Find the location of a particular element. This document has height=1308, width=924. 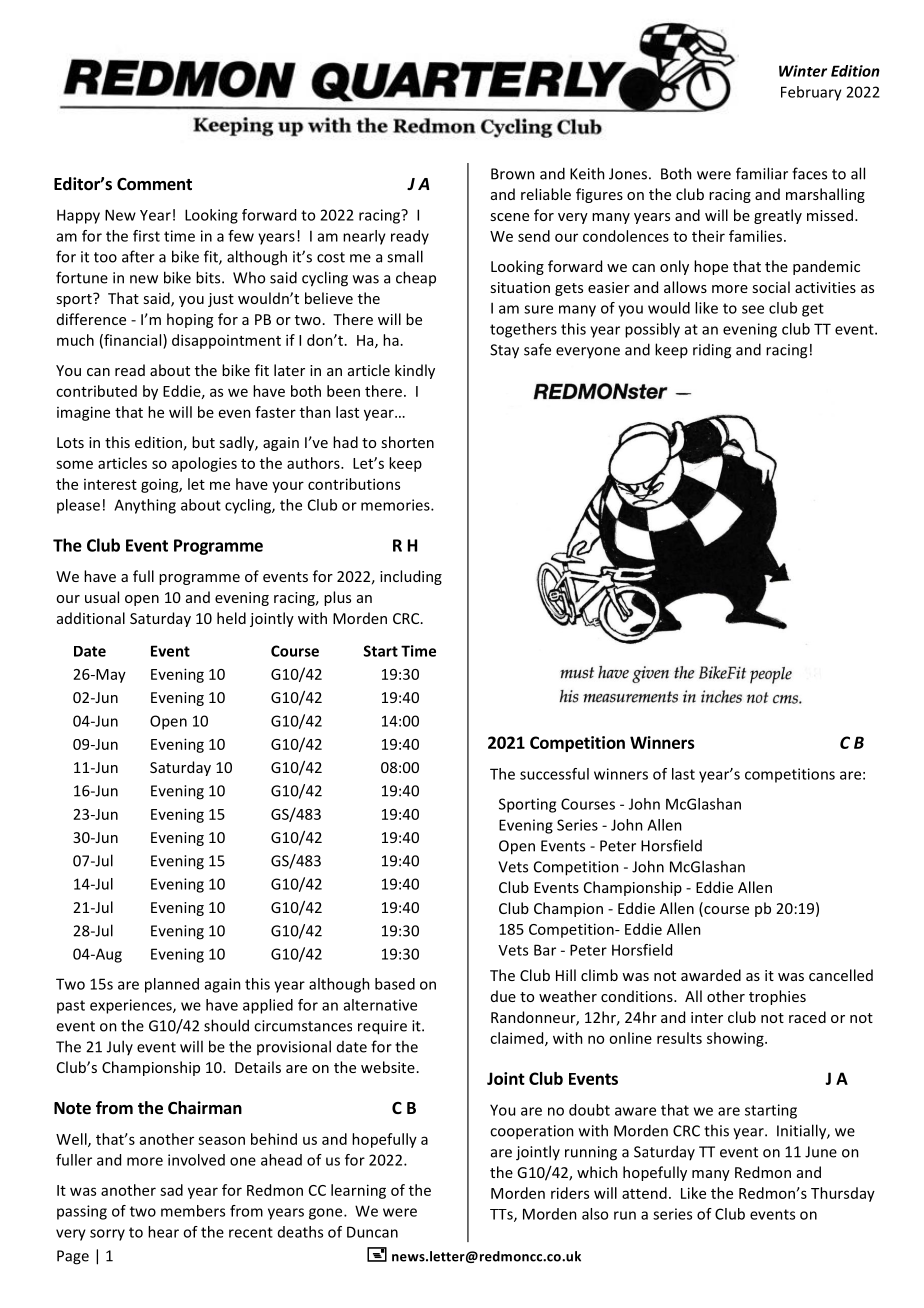

possibly is located at coordinates (652, 330).
